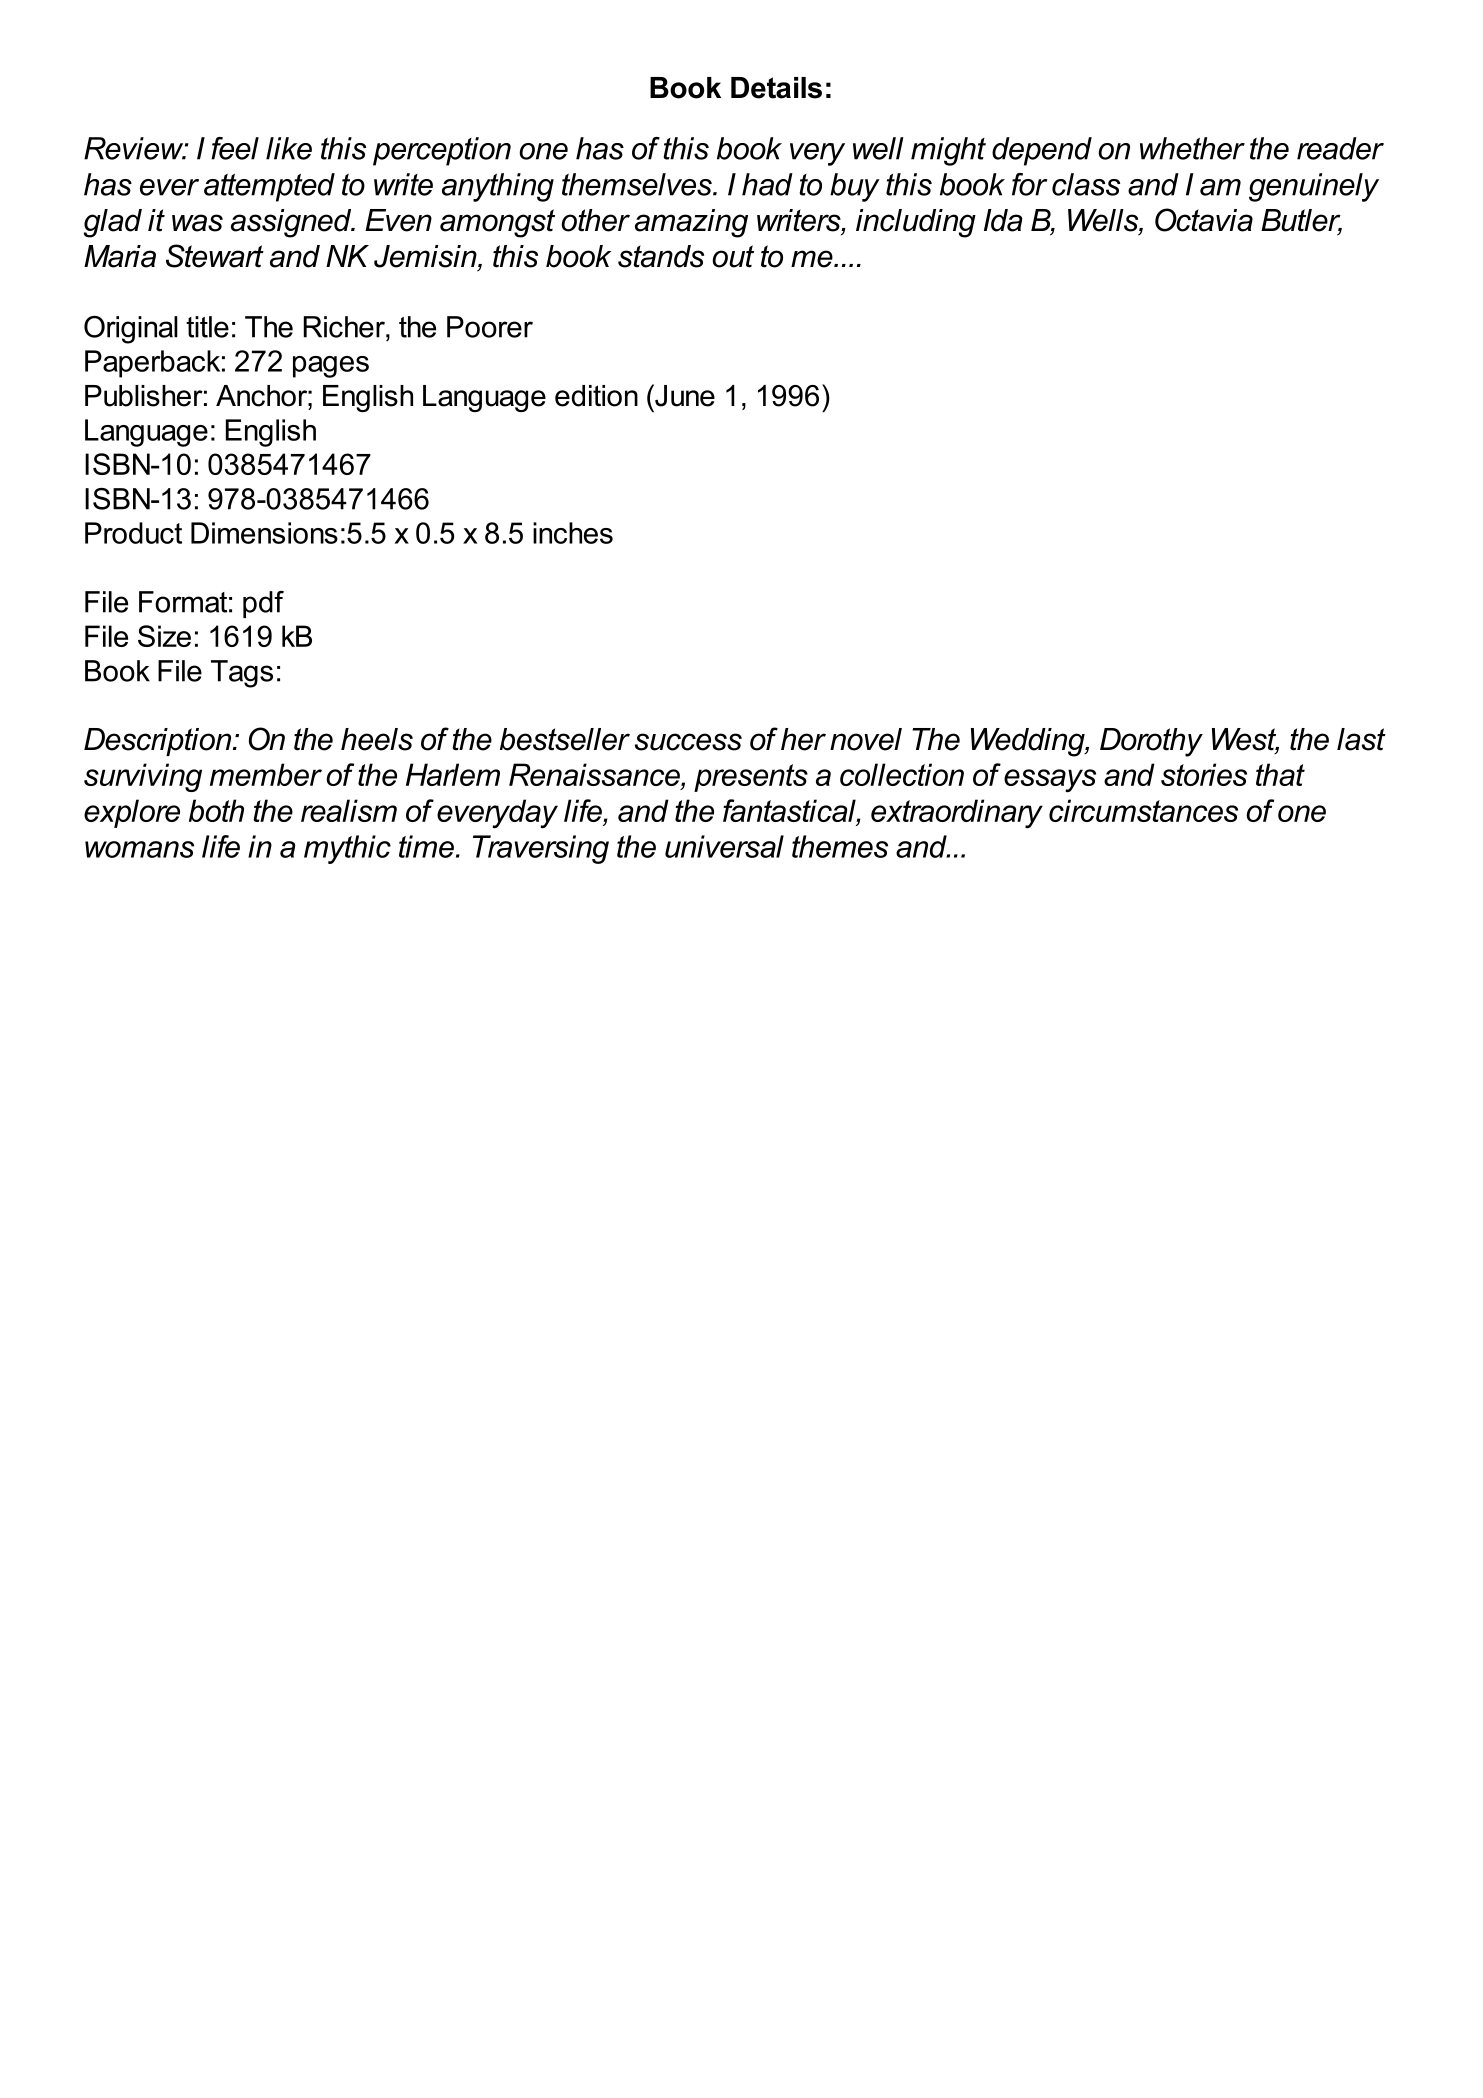 The width and height of the screenshot is (1483, 2098). What do you see at coordinates (215, 256) in the screenshot?
I see `Stewart` at bounding box center [215, 256].
